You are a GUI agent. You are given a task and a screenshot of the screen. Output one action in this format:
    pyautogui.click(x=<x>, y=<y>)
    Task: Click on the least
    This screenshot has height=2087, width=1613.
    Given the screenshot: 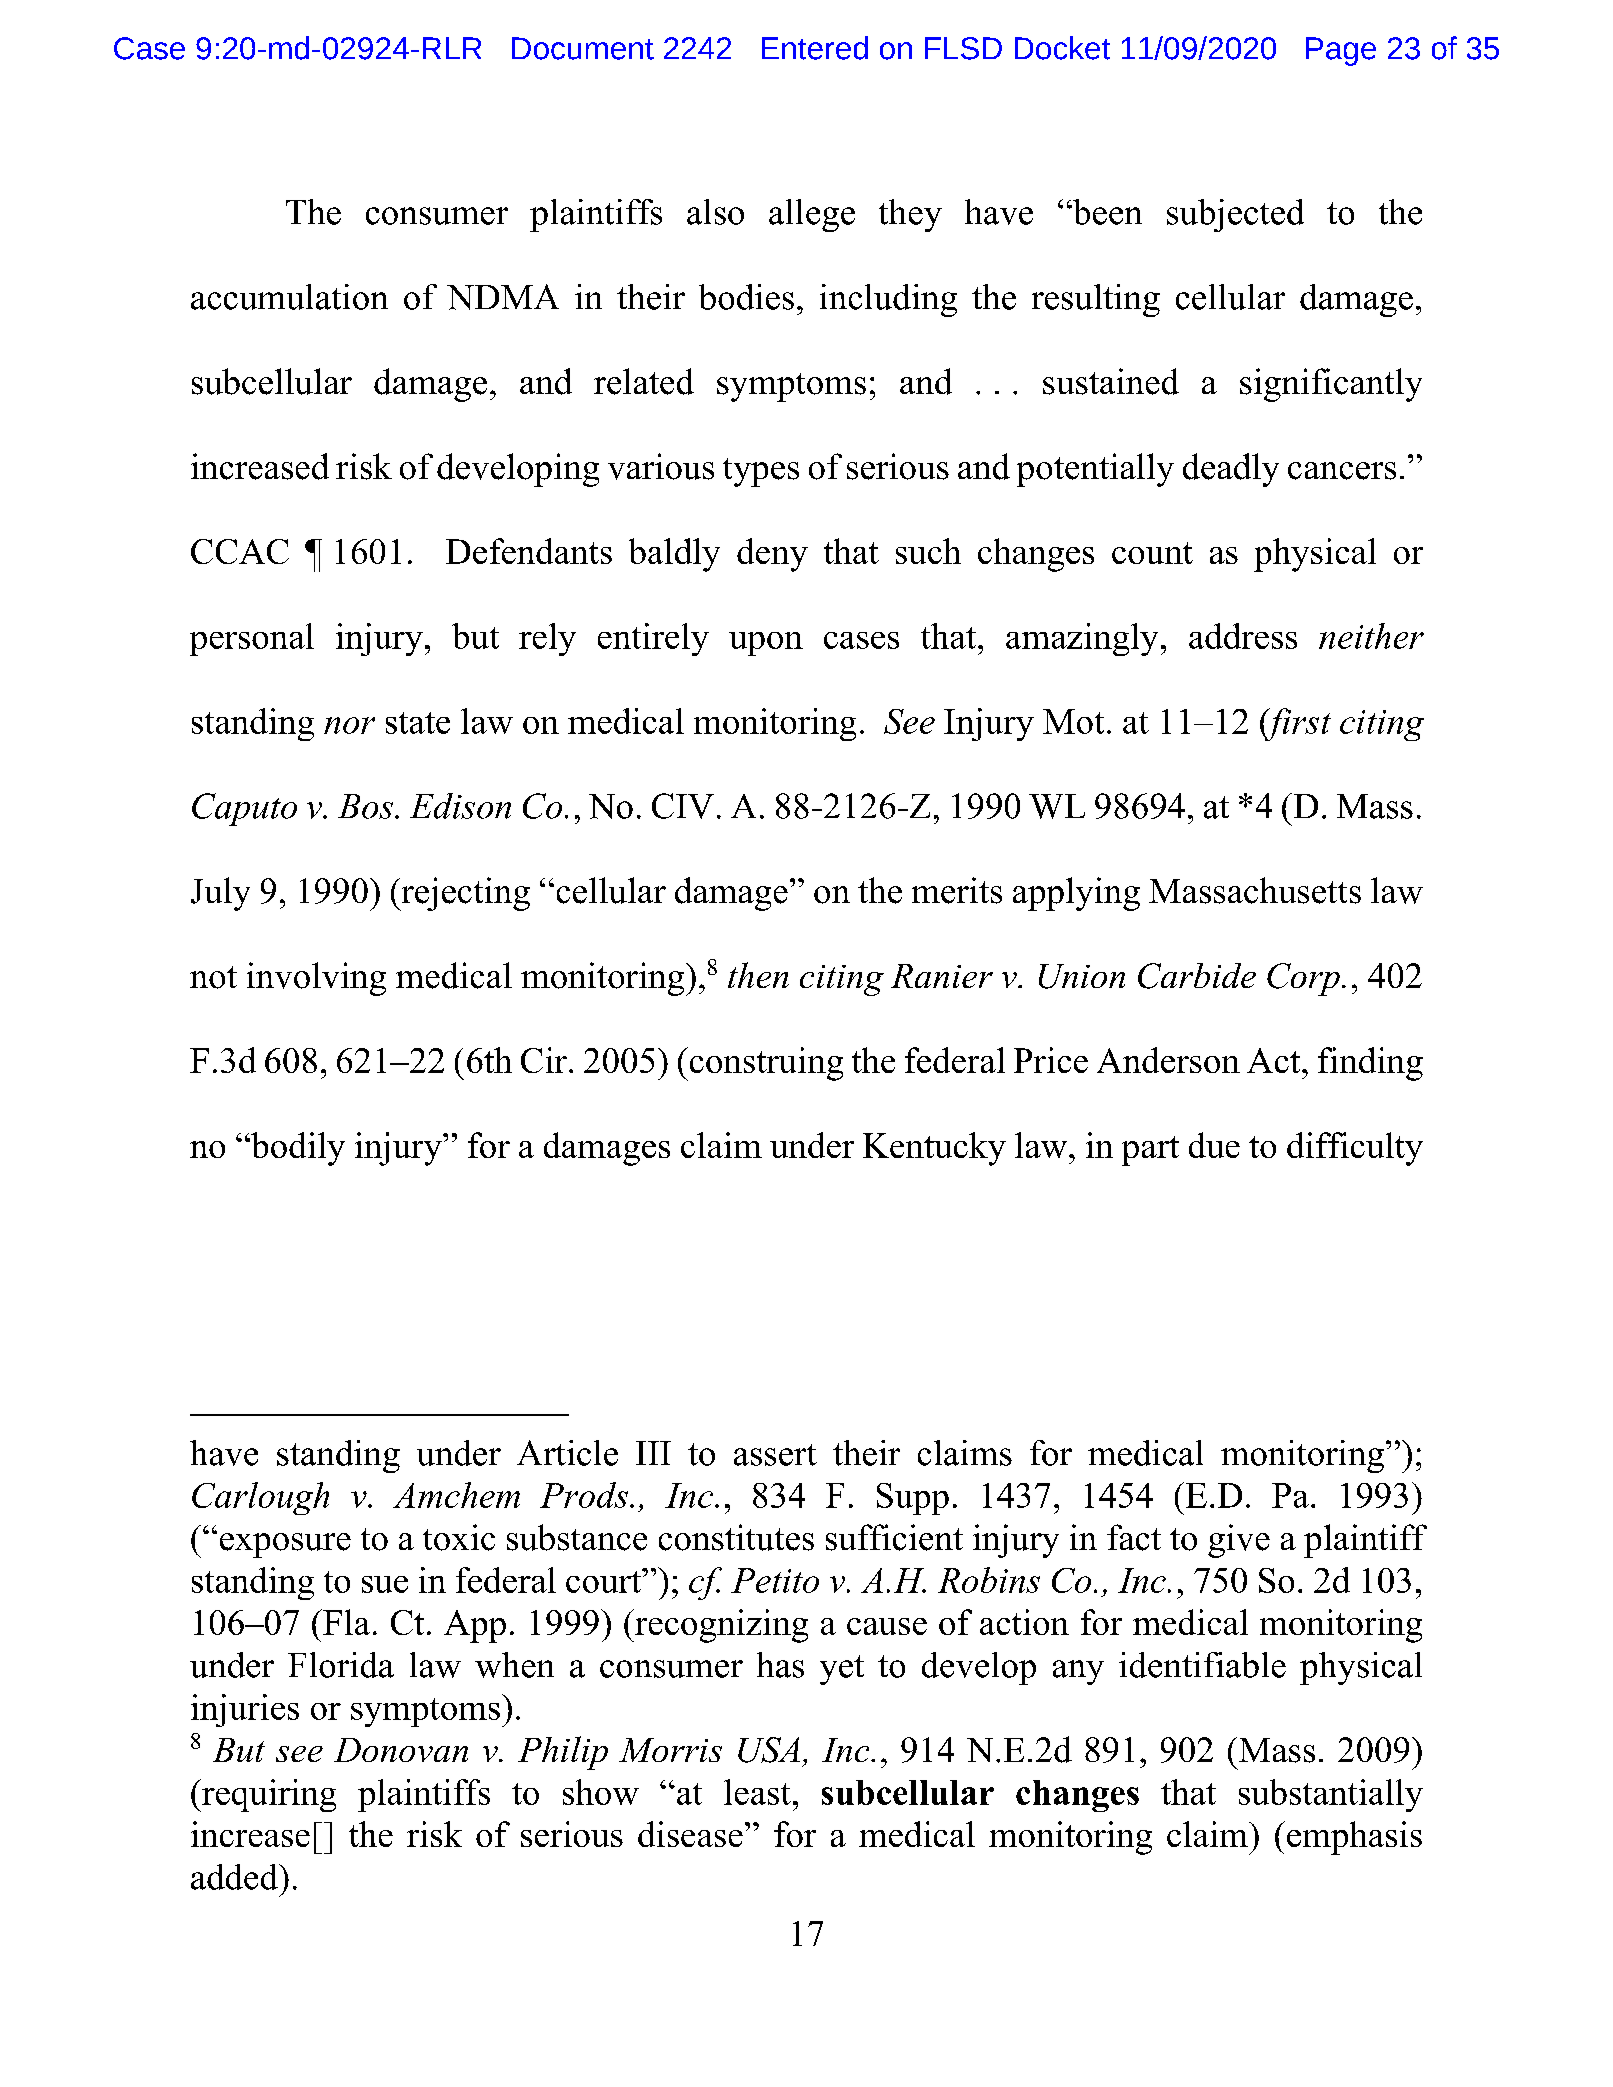 What is the action you would take?
    pyautogui.click(x=757, y=1792)
